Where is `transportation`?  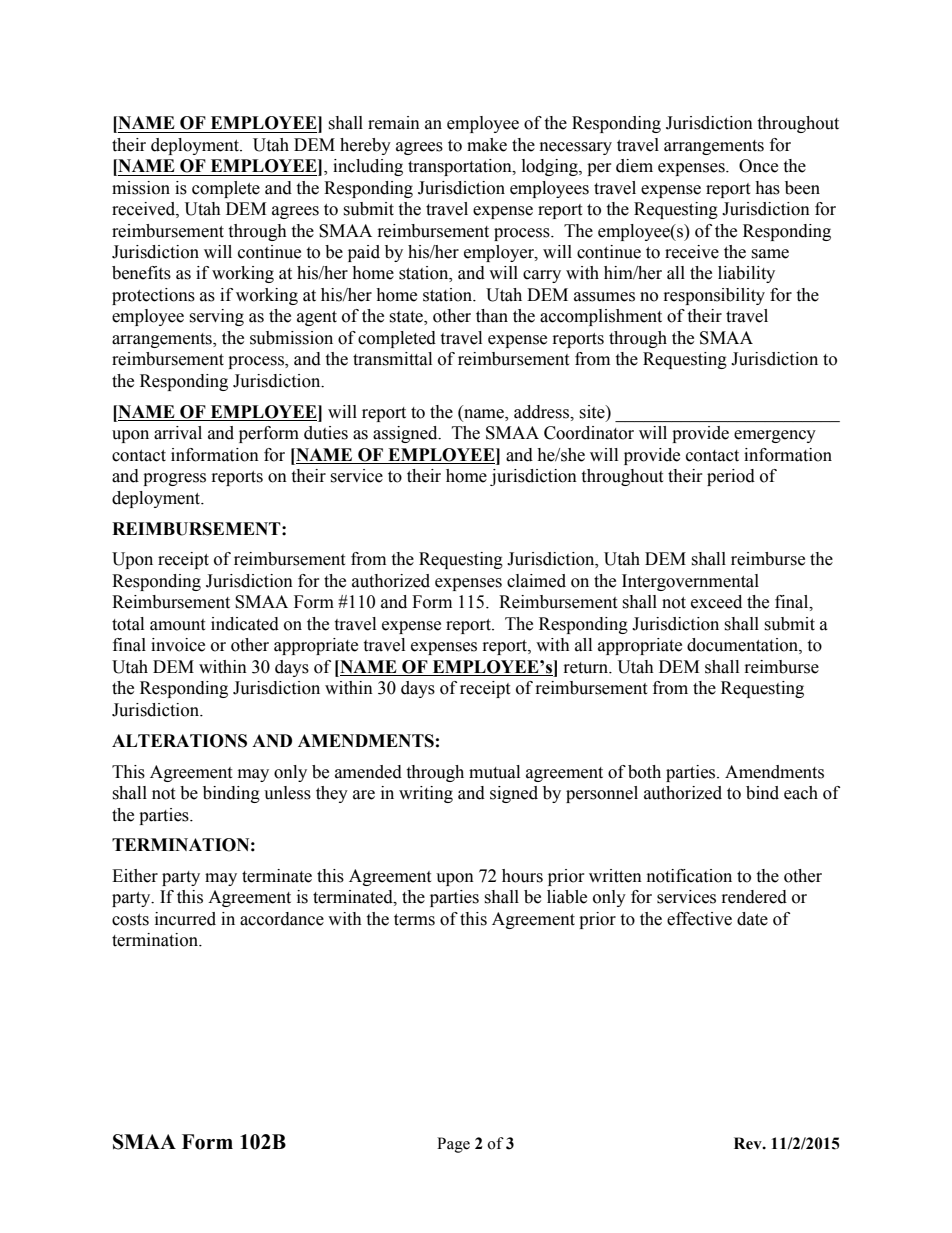 transportation is located at coordinates (461, 167).
